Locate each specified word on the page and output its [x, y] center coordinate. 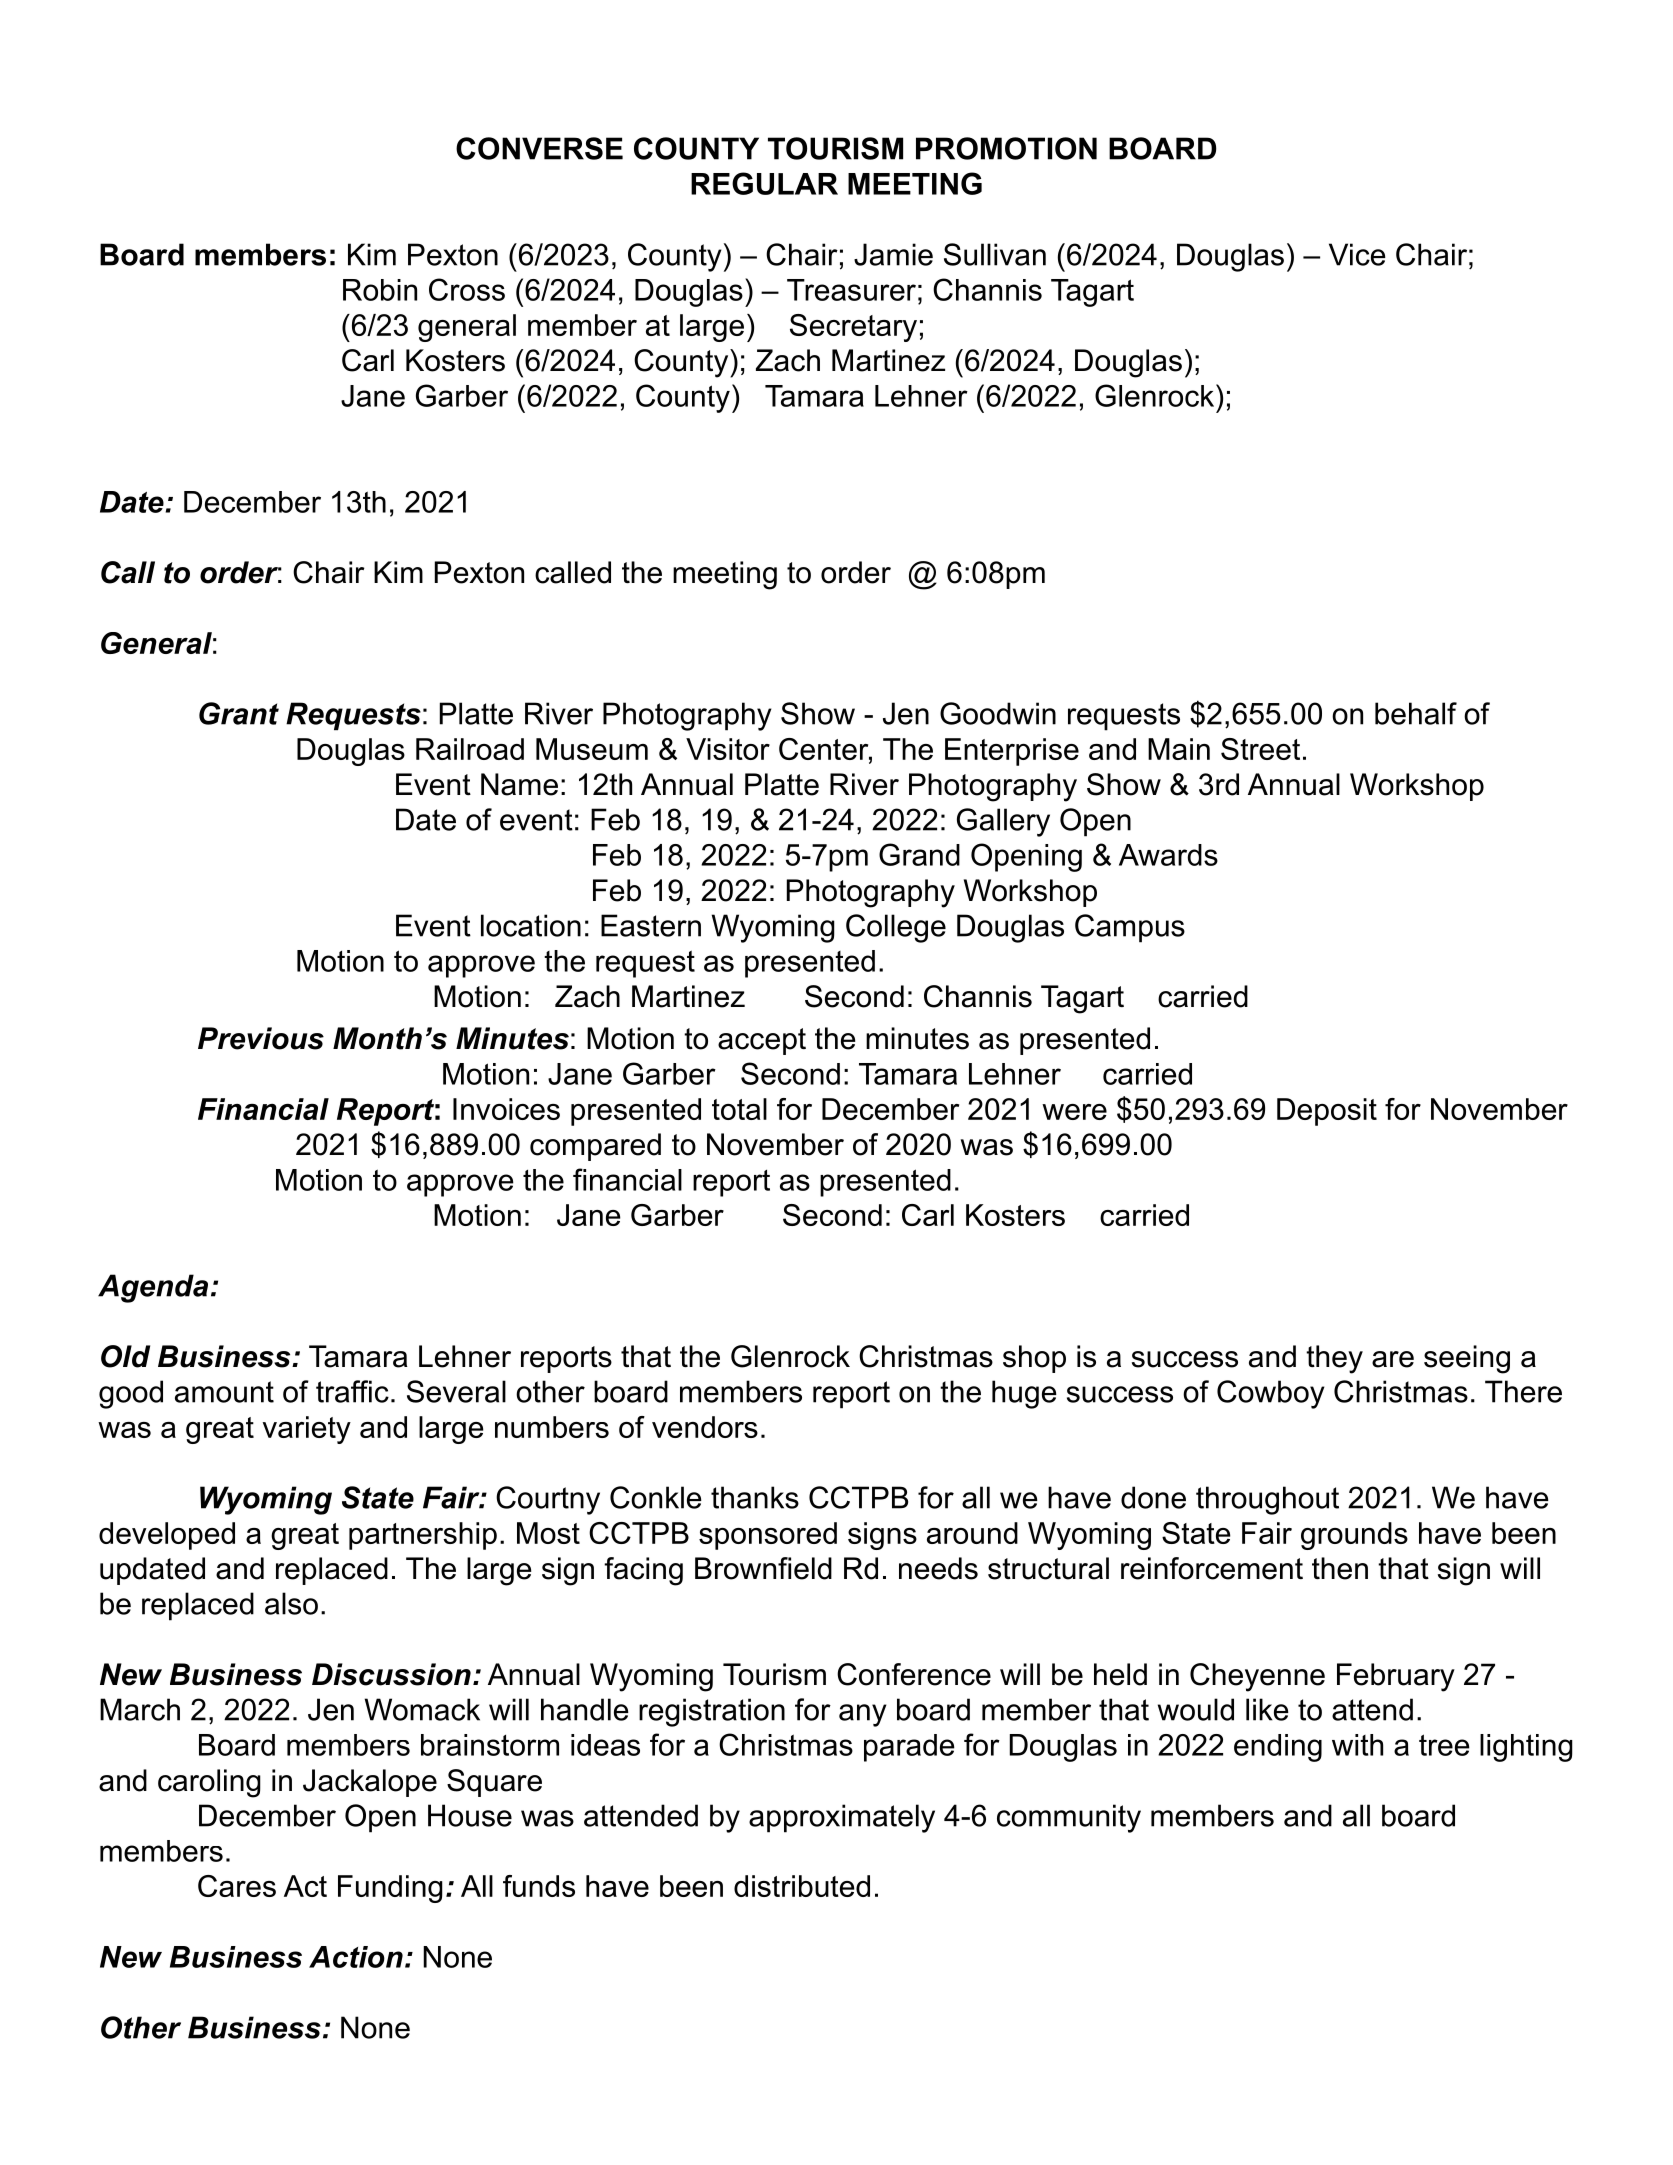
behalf [1416, 713]
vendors [705, 1427]
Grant [239, 713]
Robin [380, 290]
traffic [352, 1391]
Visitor [728, 749]
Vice [1357, 254]
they [1334, 1359]
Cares [237, 1886]
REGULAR [764, 183]
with [1357, 1745]
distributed [802, 1886]
